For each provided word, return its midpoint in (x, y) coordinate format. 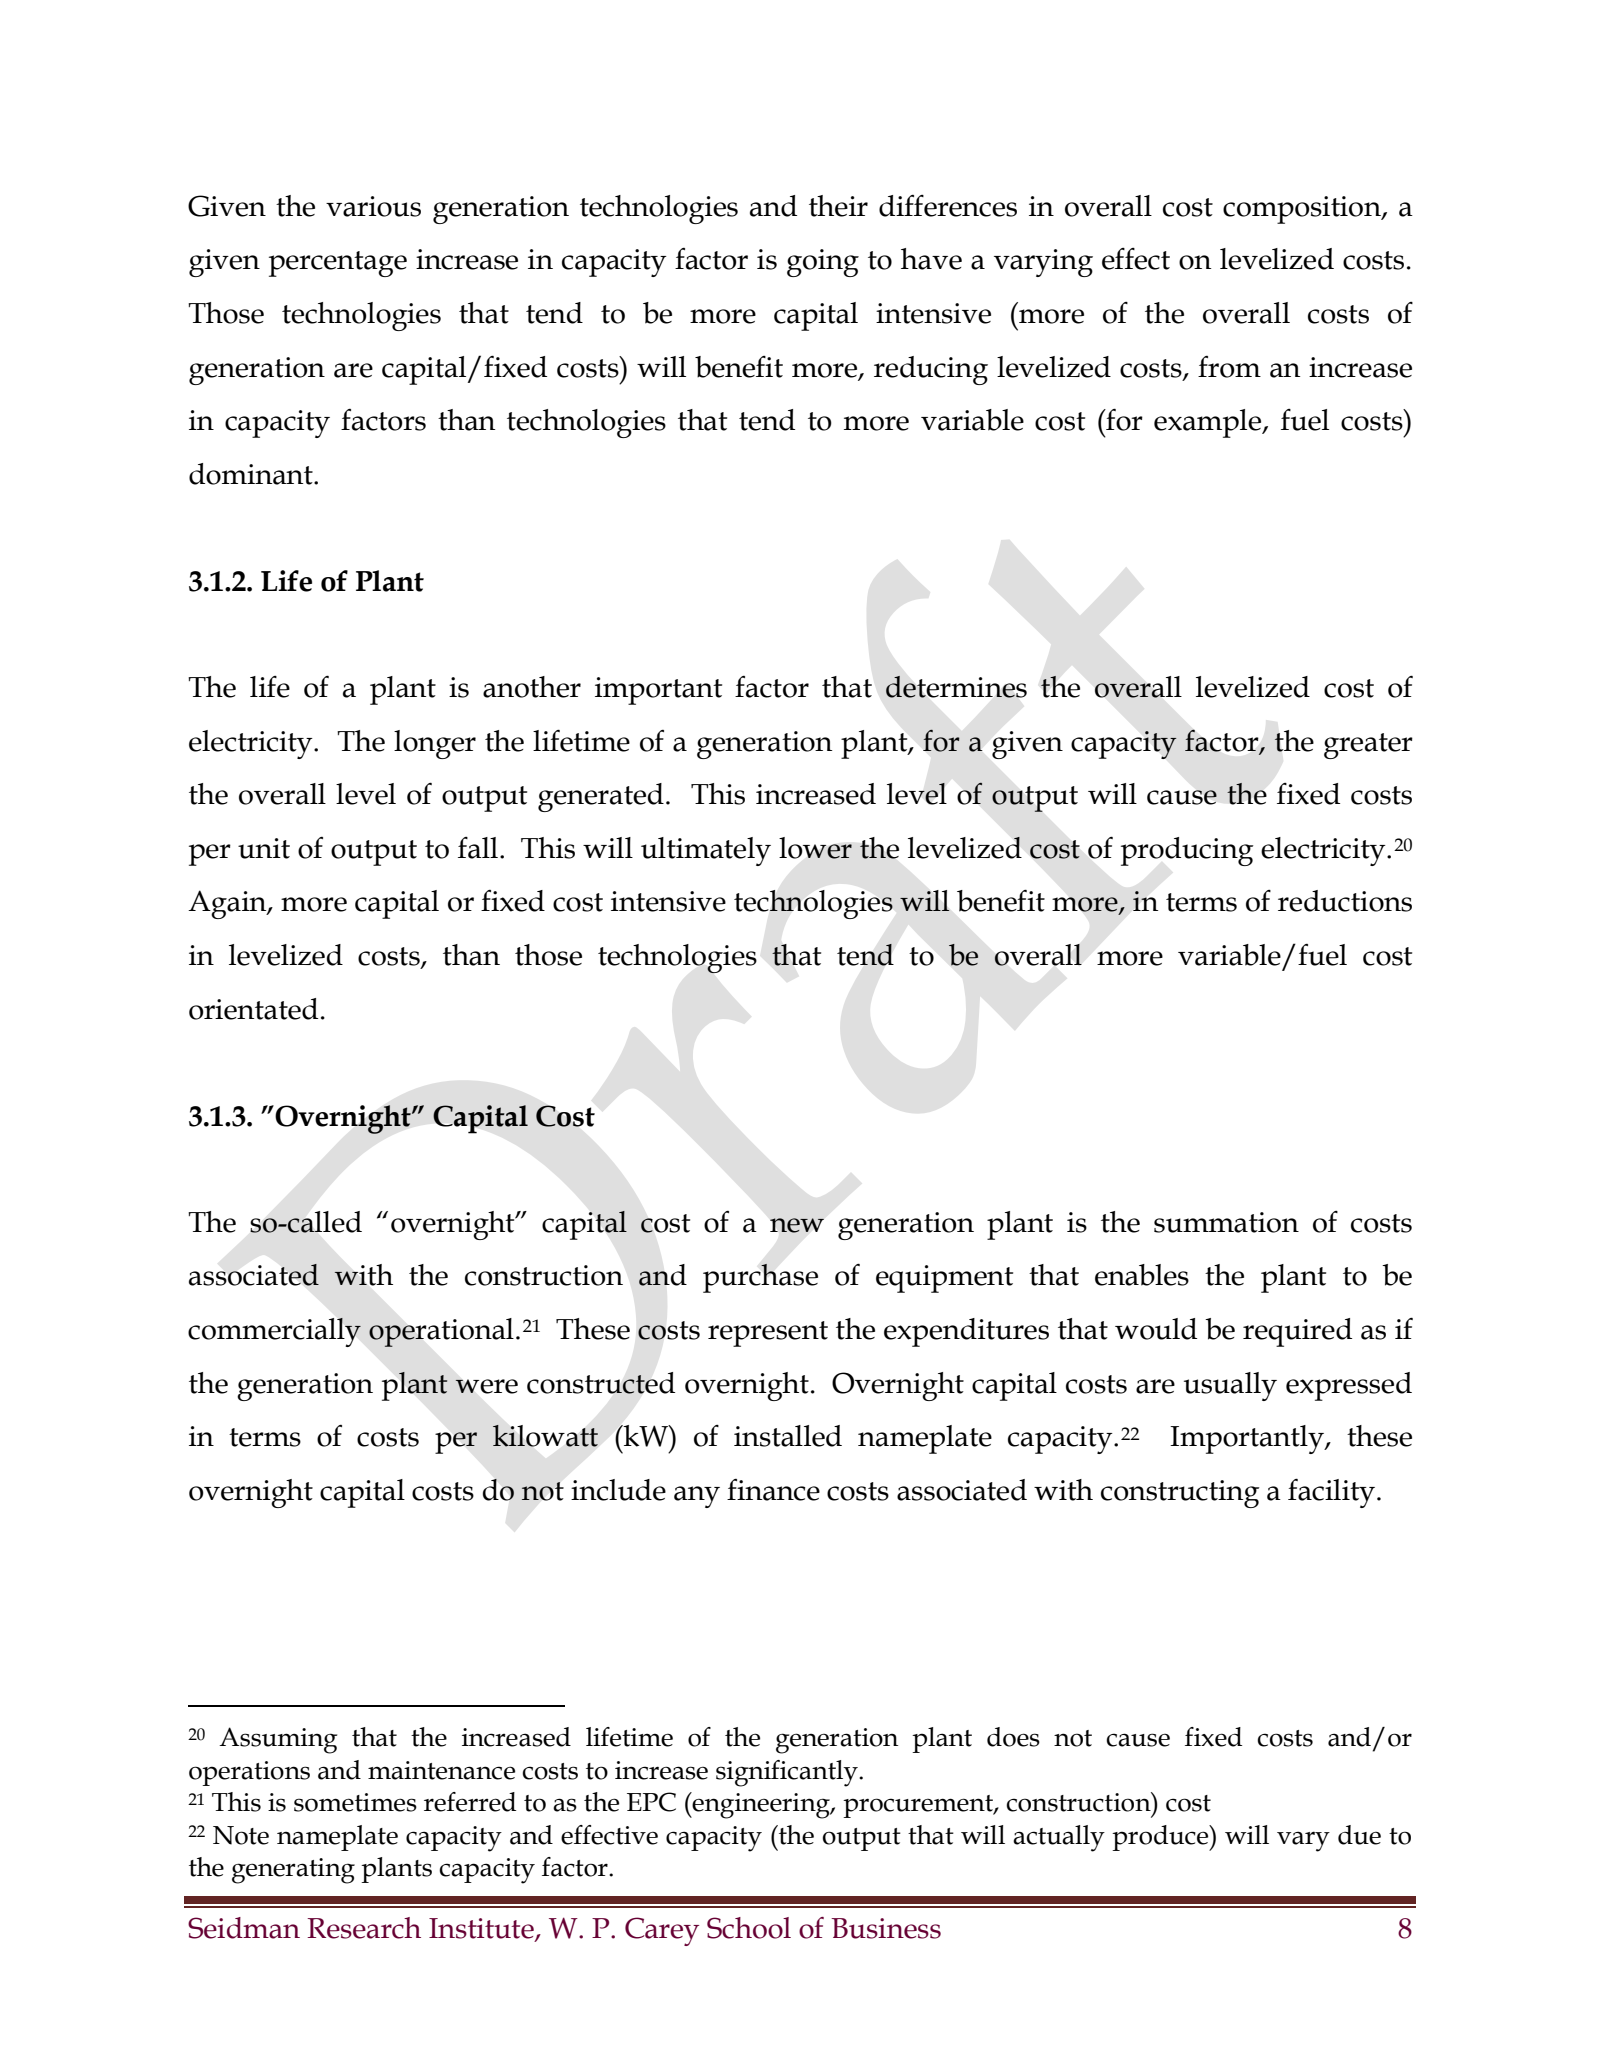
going (823, 263)
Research (364, 1928)
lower (815, 848)
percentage (338, 264)
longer (435, 744)
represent (768, 1334)
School (749, 1928)
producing (1187, 851)
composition (1303, 210)
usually (1230, 1386)
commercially (274, 1332)
